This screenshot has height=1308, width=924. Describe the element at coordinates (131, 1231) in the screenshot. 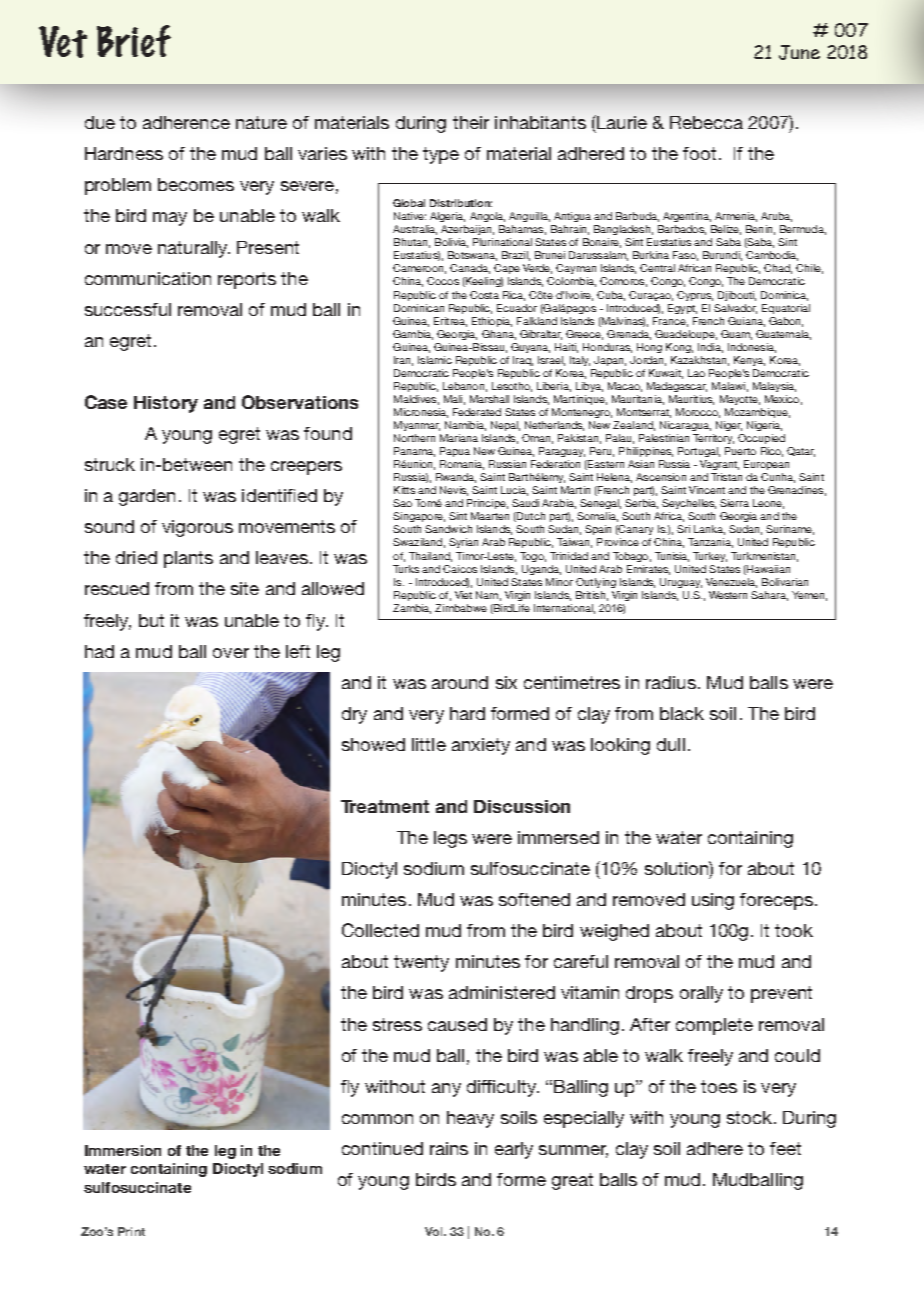

I see `Print` at that location.
